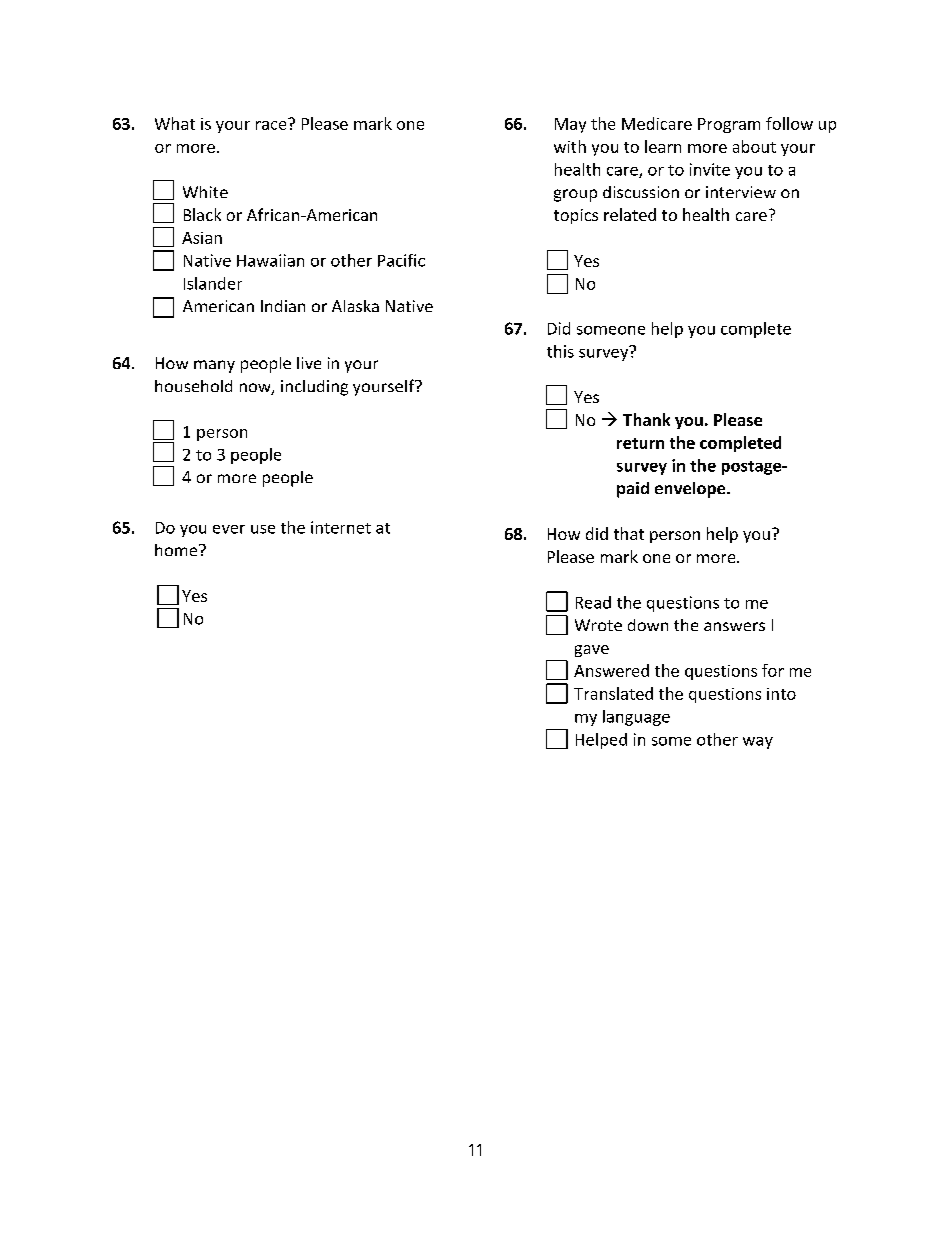 Image resolution: width=952 pixels, height=1233 pixels. What do you see at coordinates (272, 124) in the document?
I see `race` at bounding box center [272, 124].
